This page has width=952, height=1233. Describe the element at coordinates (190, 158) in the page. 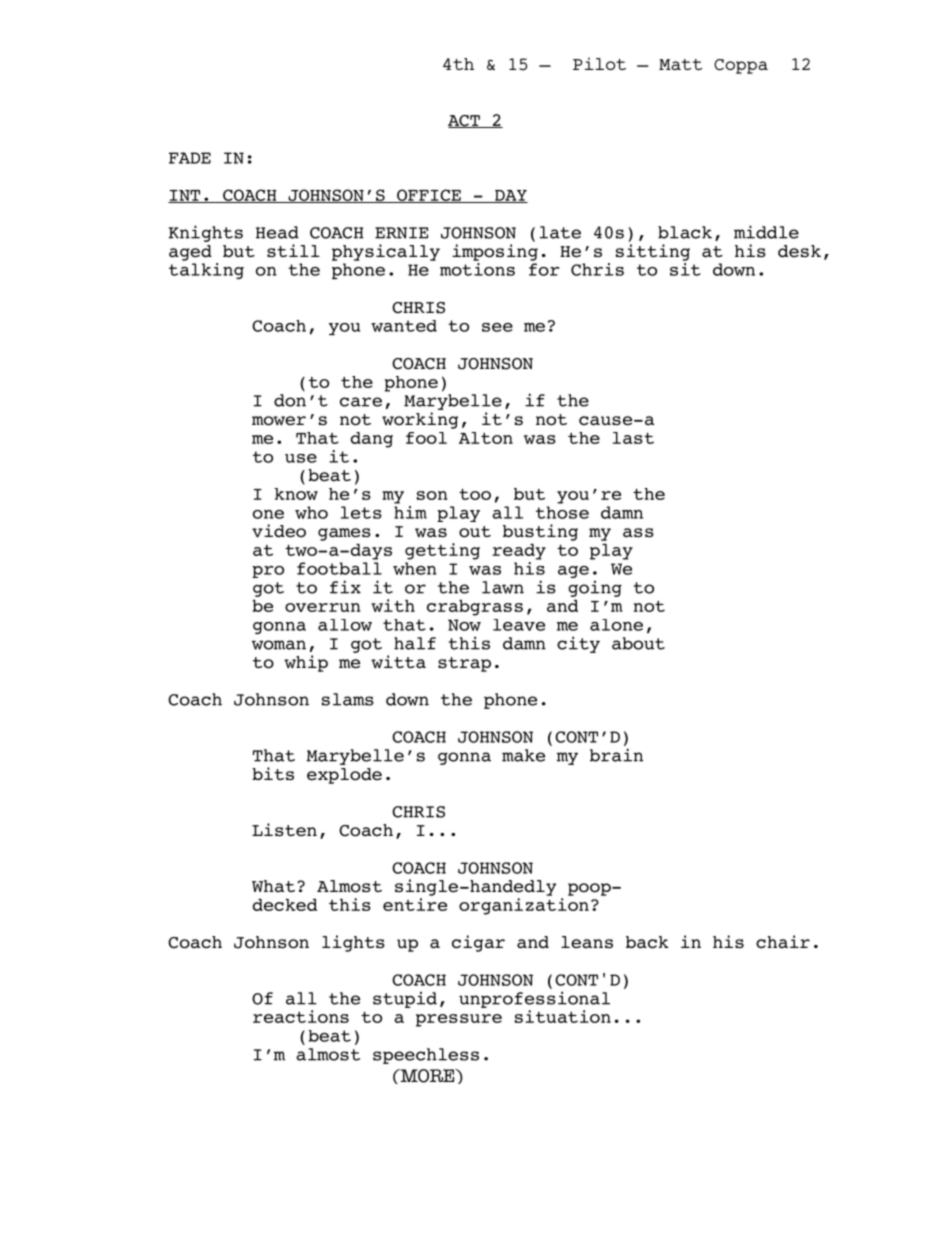

I see `FADE` at that location.
